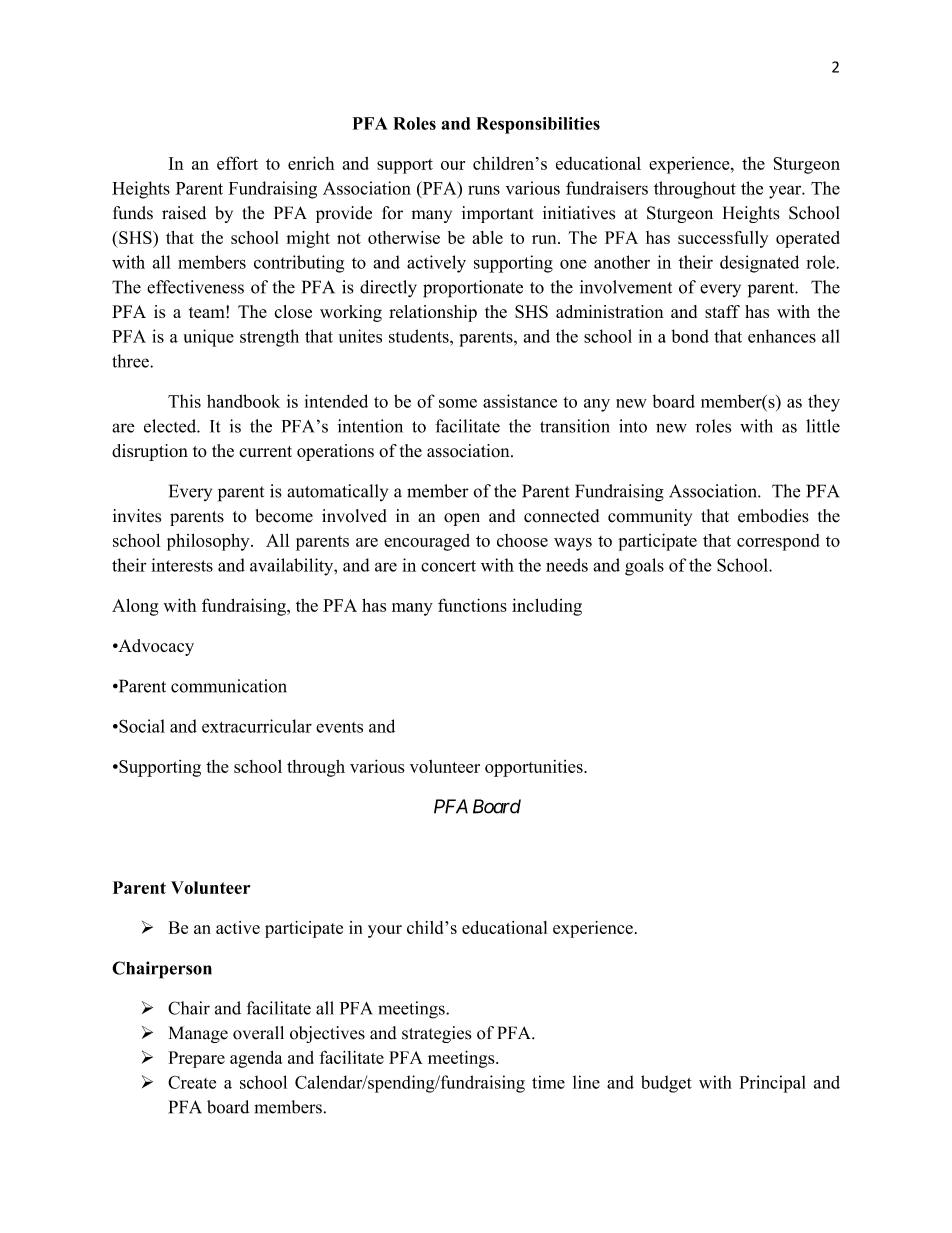 The width and height of the page is (952, 1233). Describe the element at coordinates (778, 542) in the page. I see `correspond` at that location.
